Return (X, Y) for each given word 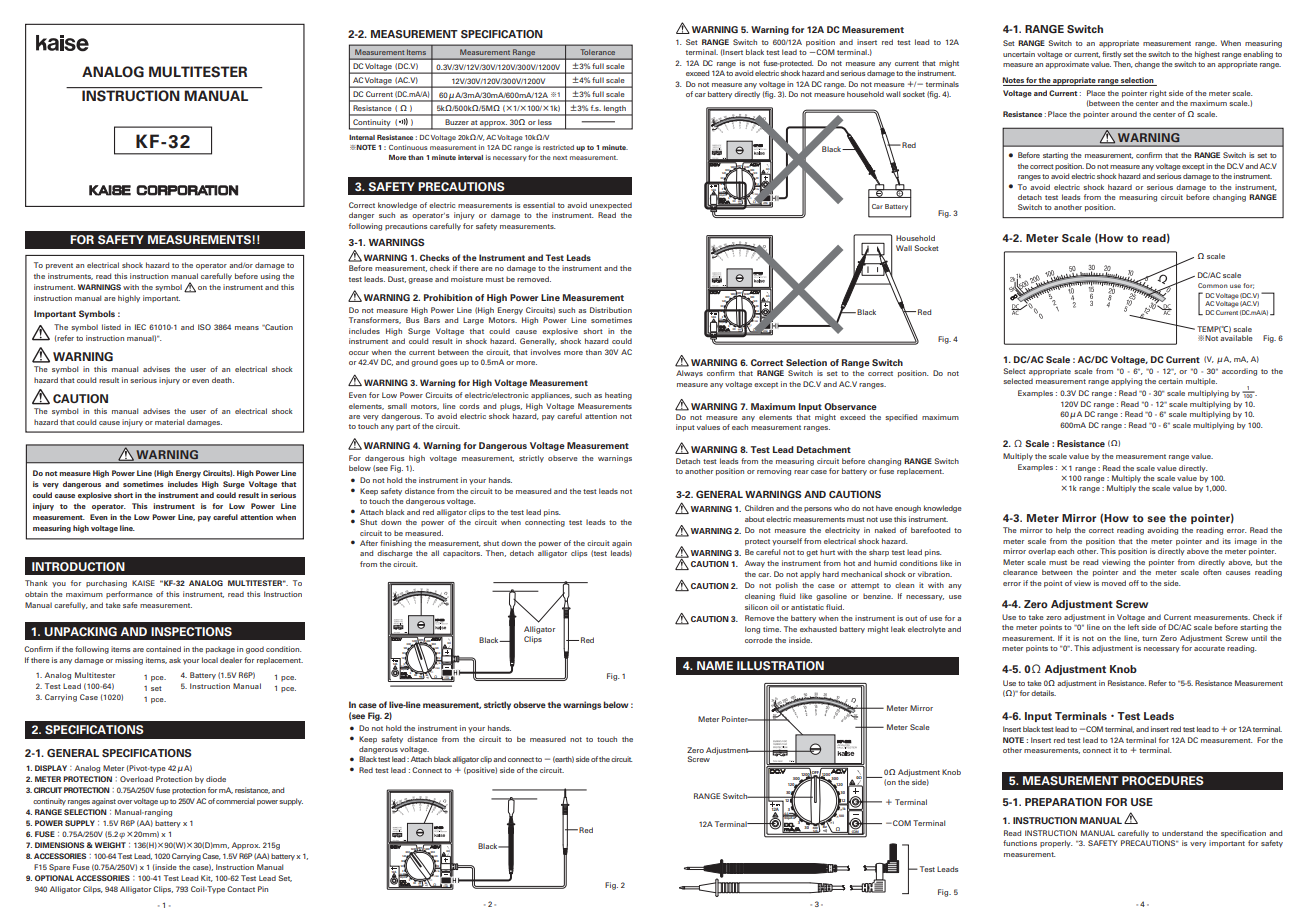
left (1133, 627)
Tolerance (598, 52)
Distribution (611, 310)
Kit (207, 878)
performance (129, 594)
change (1147, 65)
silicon (756, 607)
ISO (204, 327)
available (1236, 338)
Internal (362, 137)
